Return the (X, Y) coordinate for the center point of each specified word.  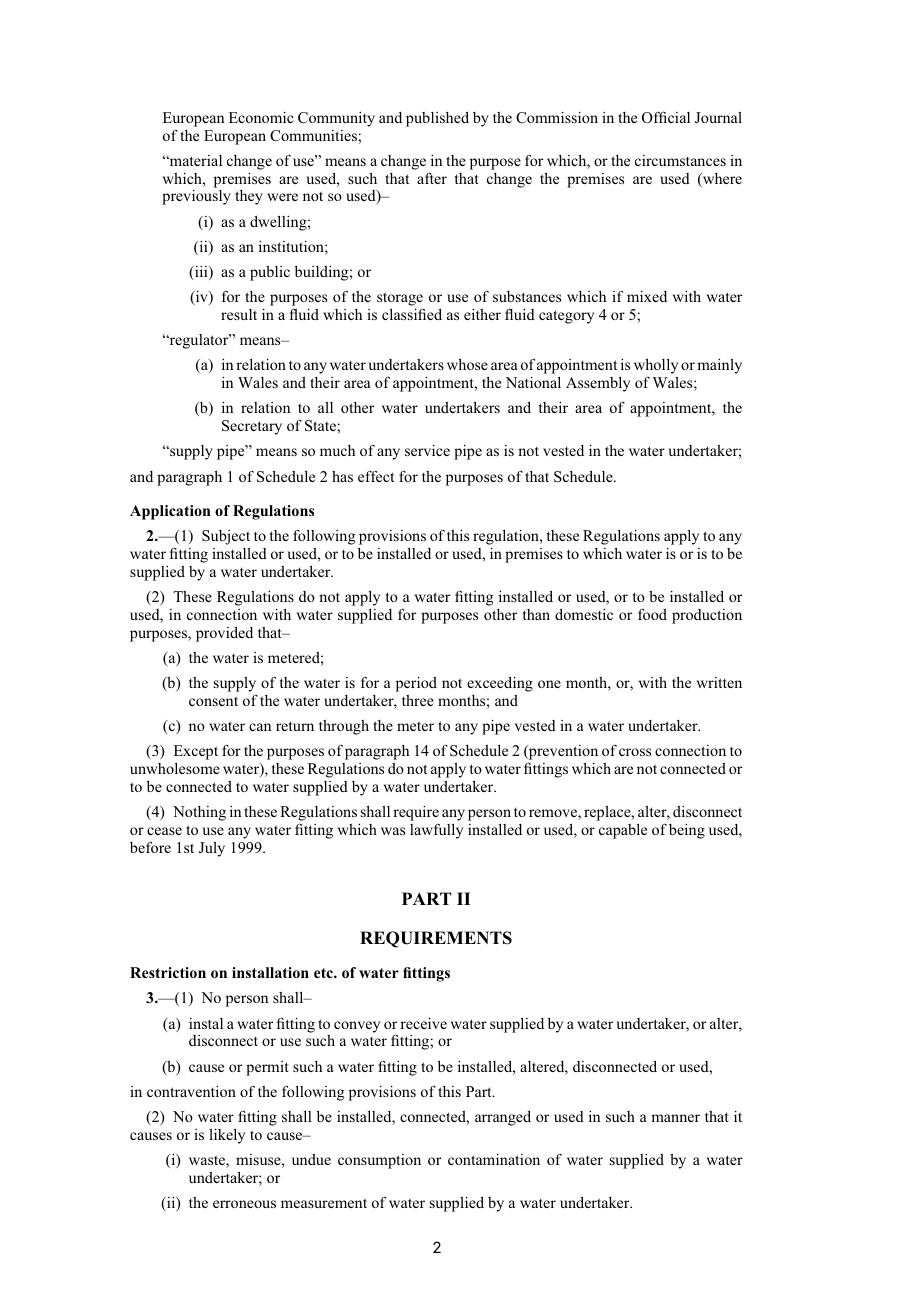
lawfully (436, 831)
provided (224, 634)
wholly (656, 366)
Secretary (252, 427)
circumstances (680, 160)
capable (623, 831)
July (212, 849)
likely (227, 1136)
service (427, 450)
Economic (261, 117)
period (416, 684)
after (432, 178)
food (652, 614)
